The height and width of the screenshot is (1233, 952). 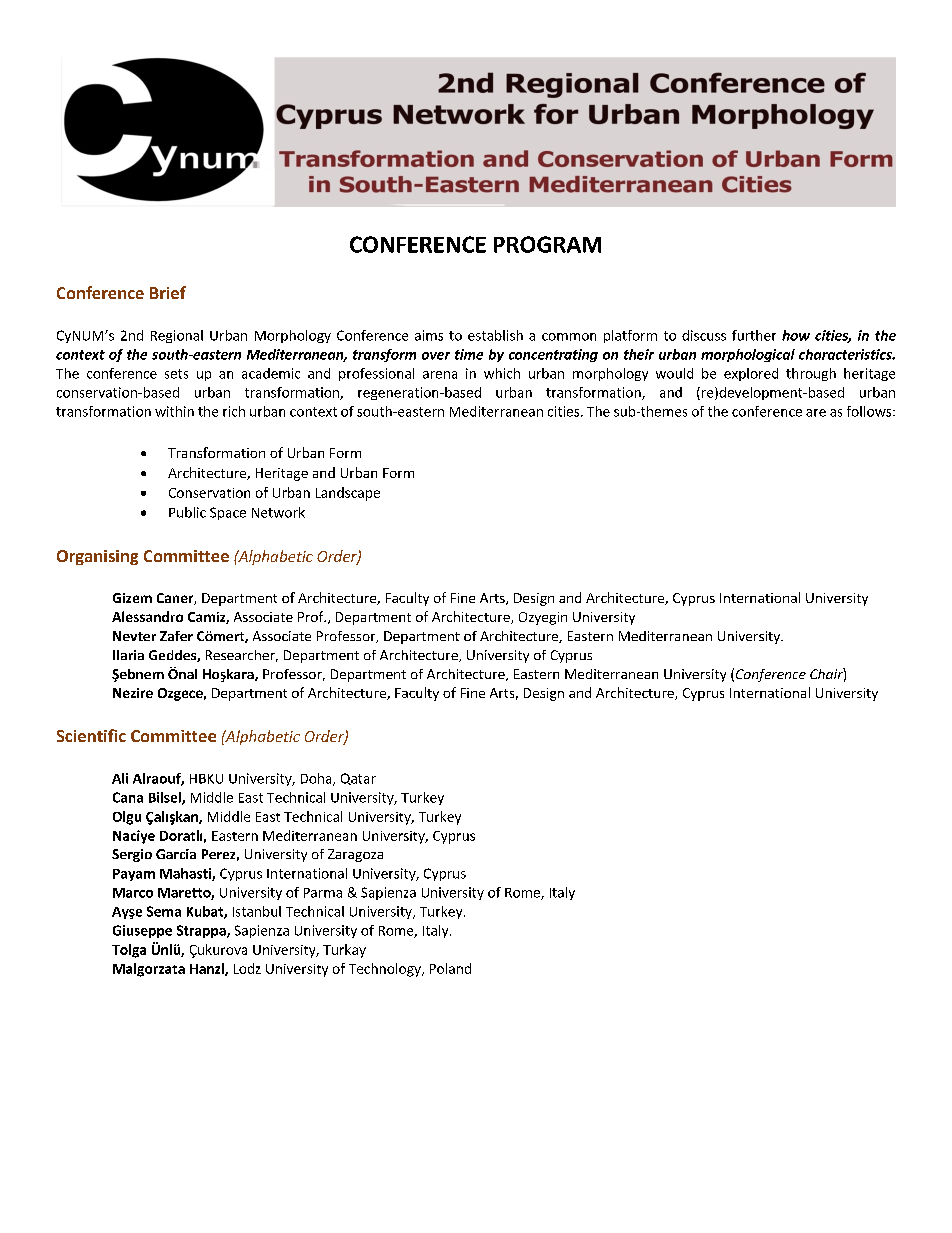 I want to click on Poland, so click(x=450, y=968).
